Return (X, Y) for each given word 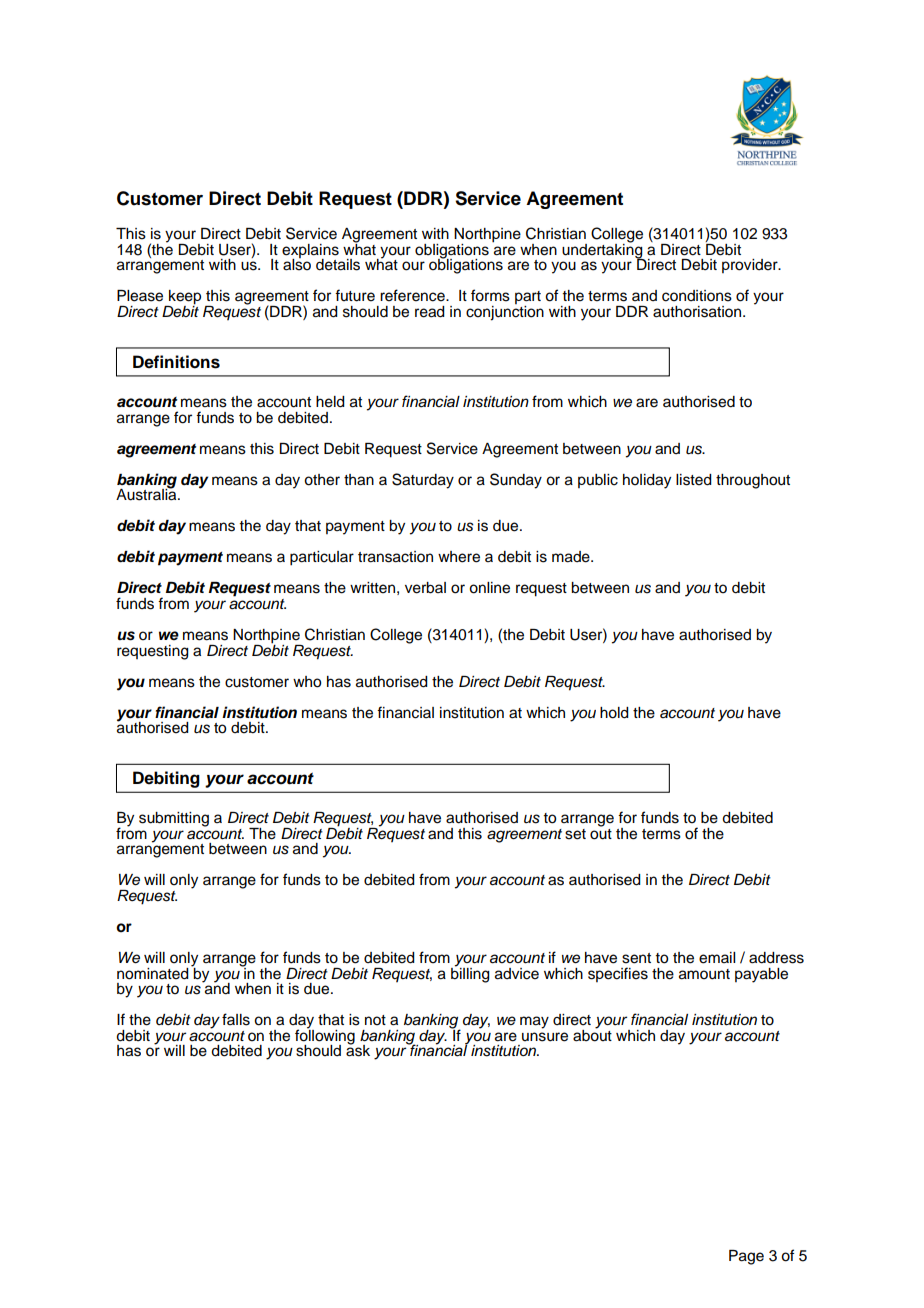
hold (614, 713)
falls (236, 1019)
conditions (697, 296)
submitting (174, 819)
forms (490, 295)
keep (184, 298)
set (575, 834)
